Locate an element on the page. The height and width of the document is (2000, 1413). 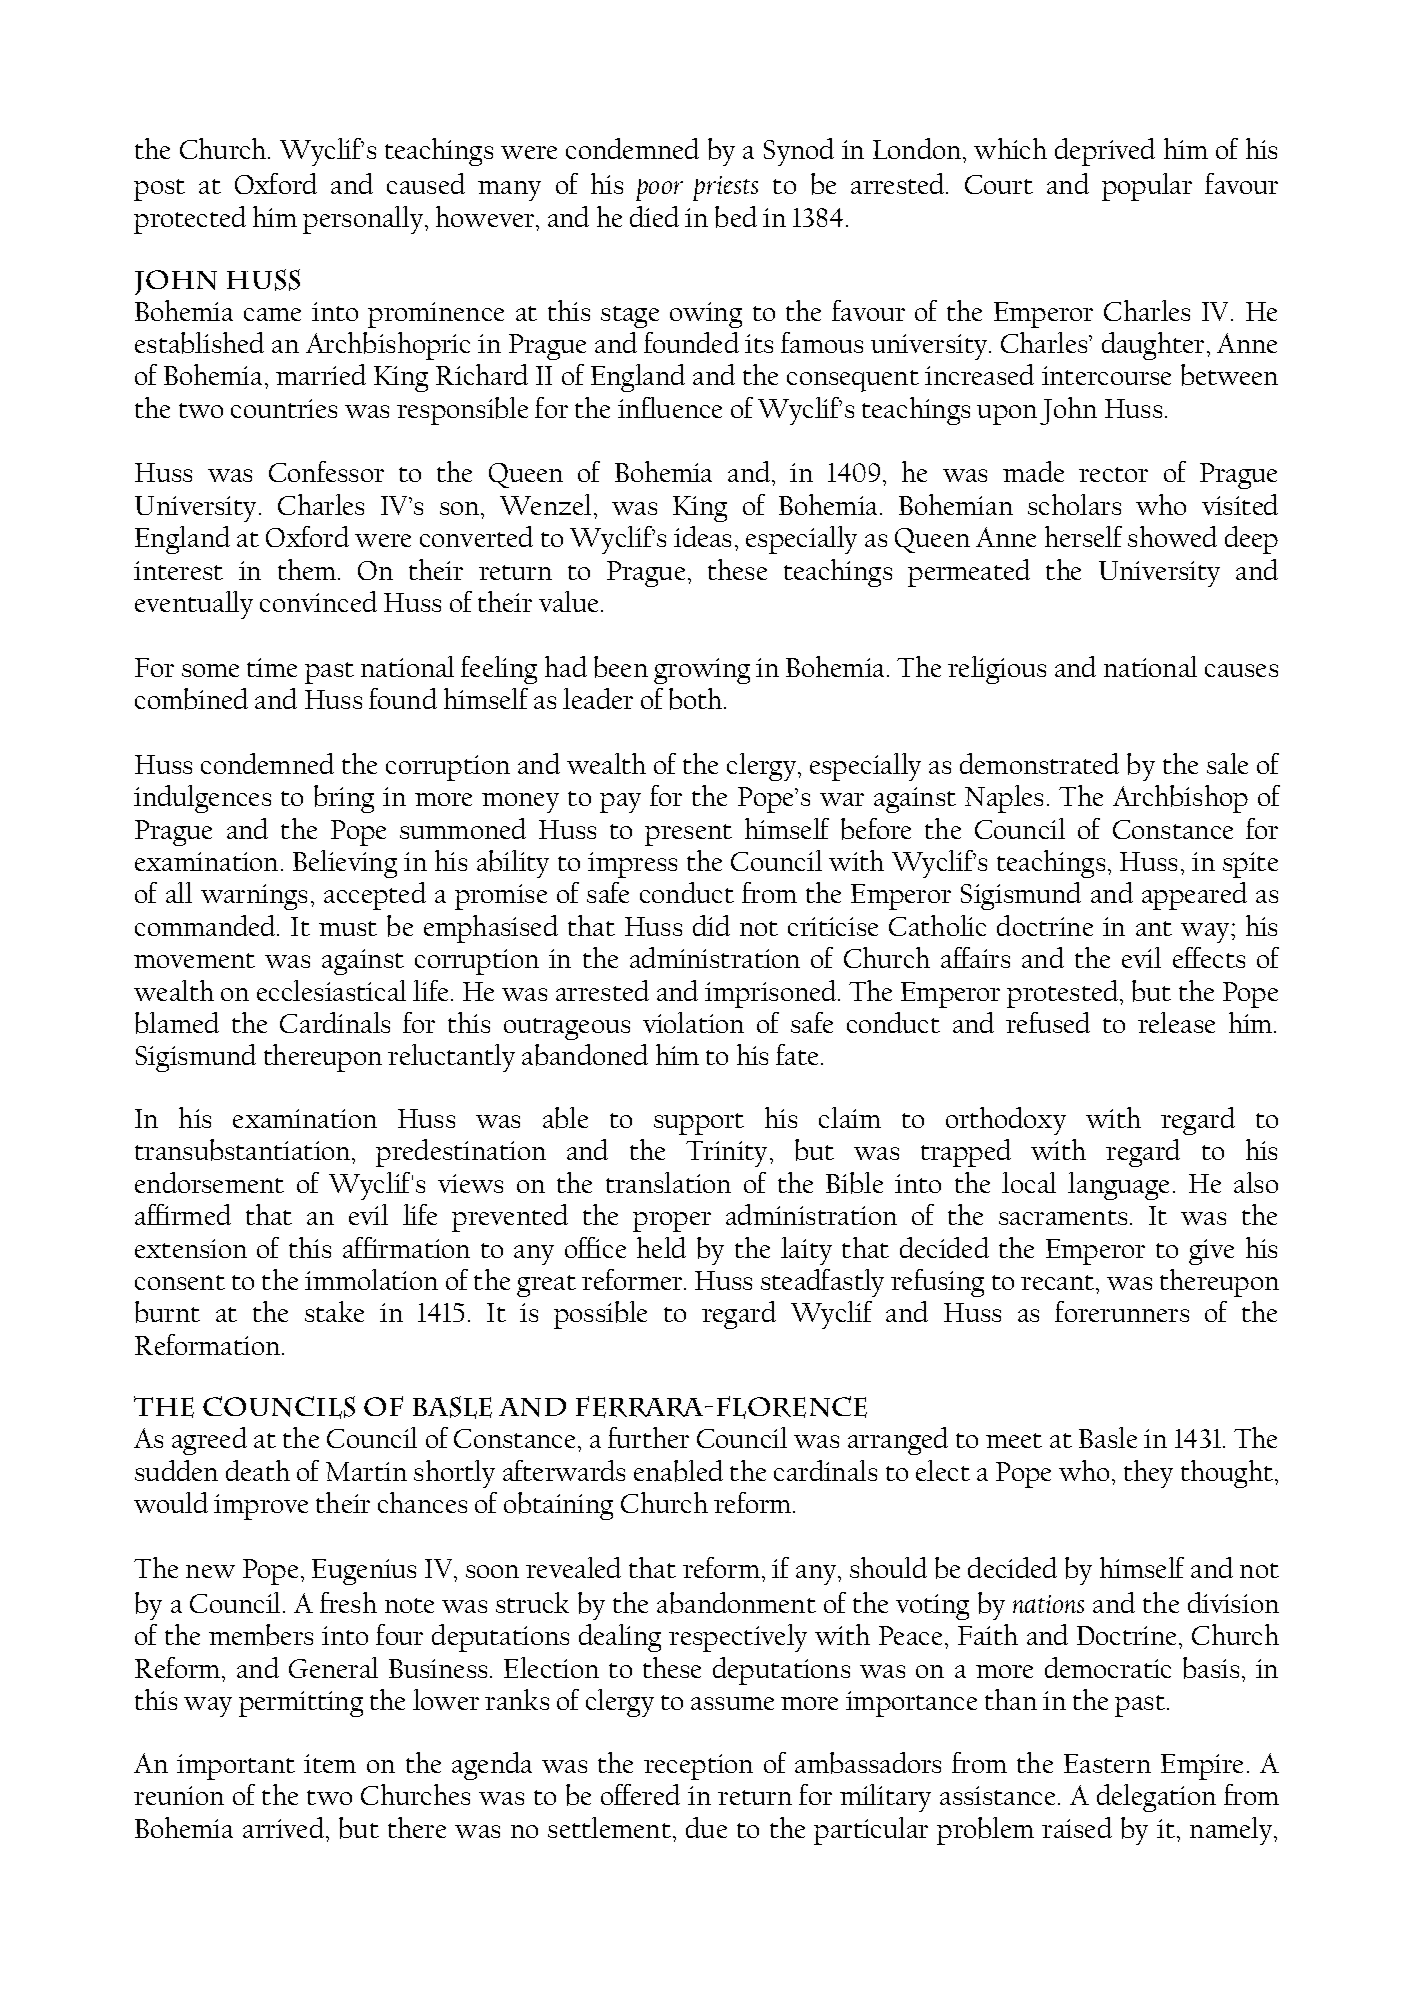
popular is located at coordinates (1147, 187).
